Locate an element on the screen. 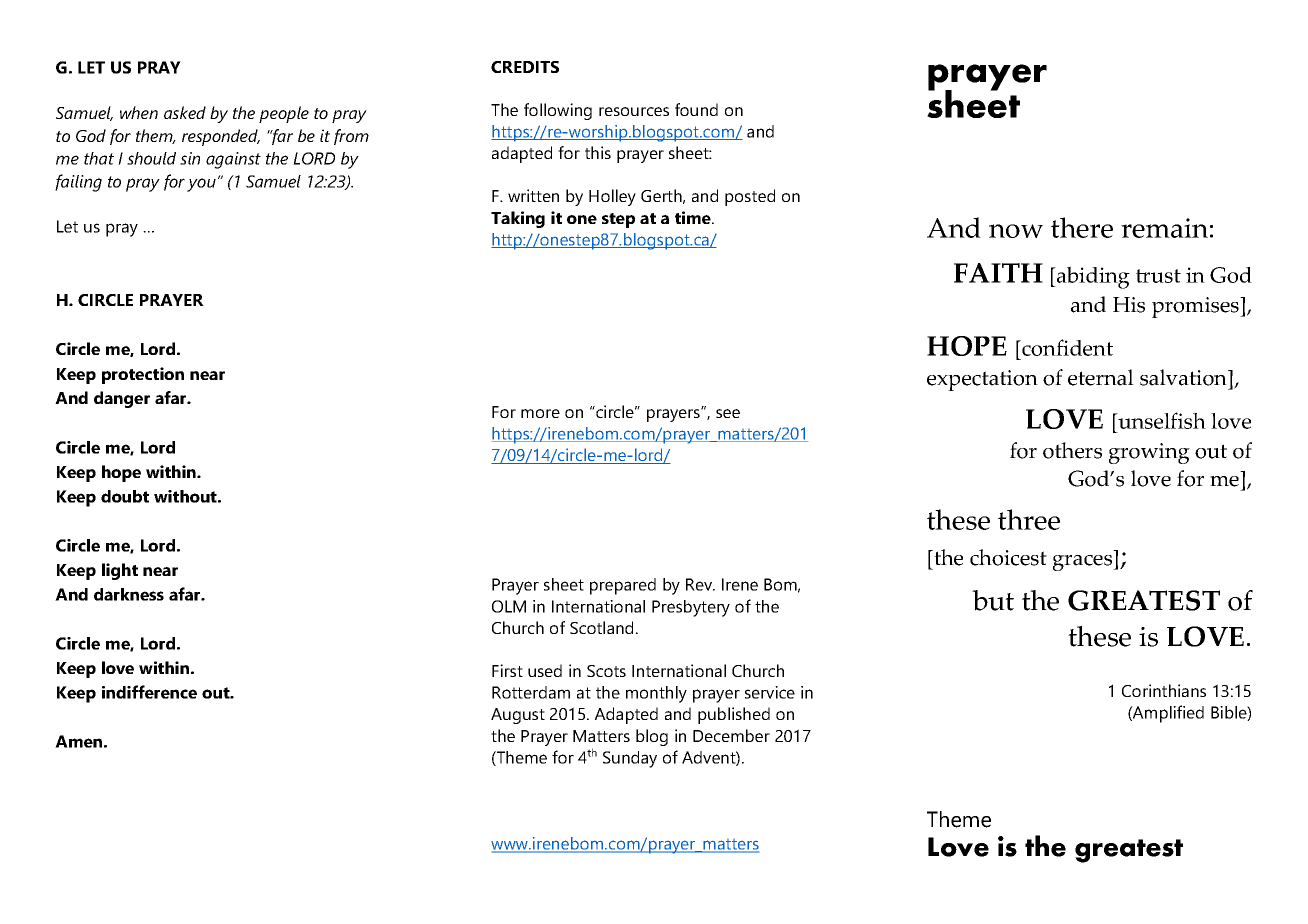 Image resolution: width=1308 pixels, height=924 pixels. resources is located at coordinates (634, 111).
